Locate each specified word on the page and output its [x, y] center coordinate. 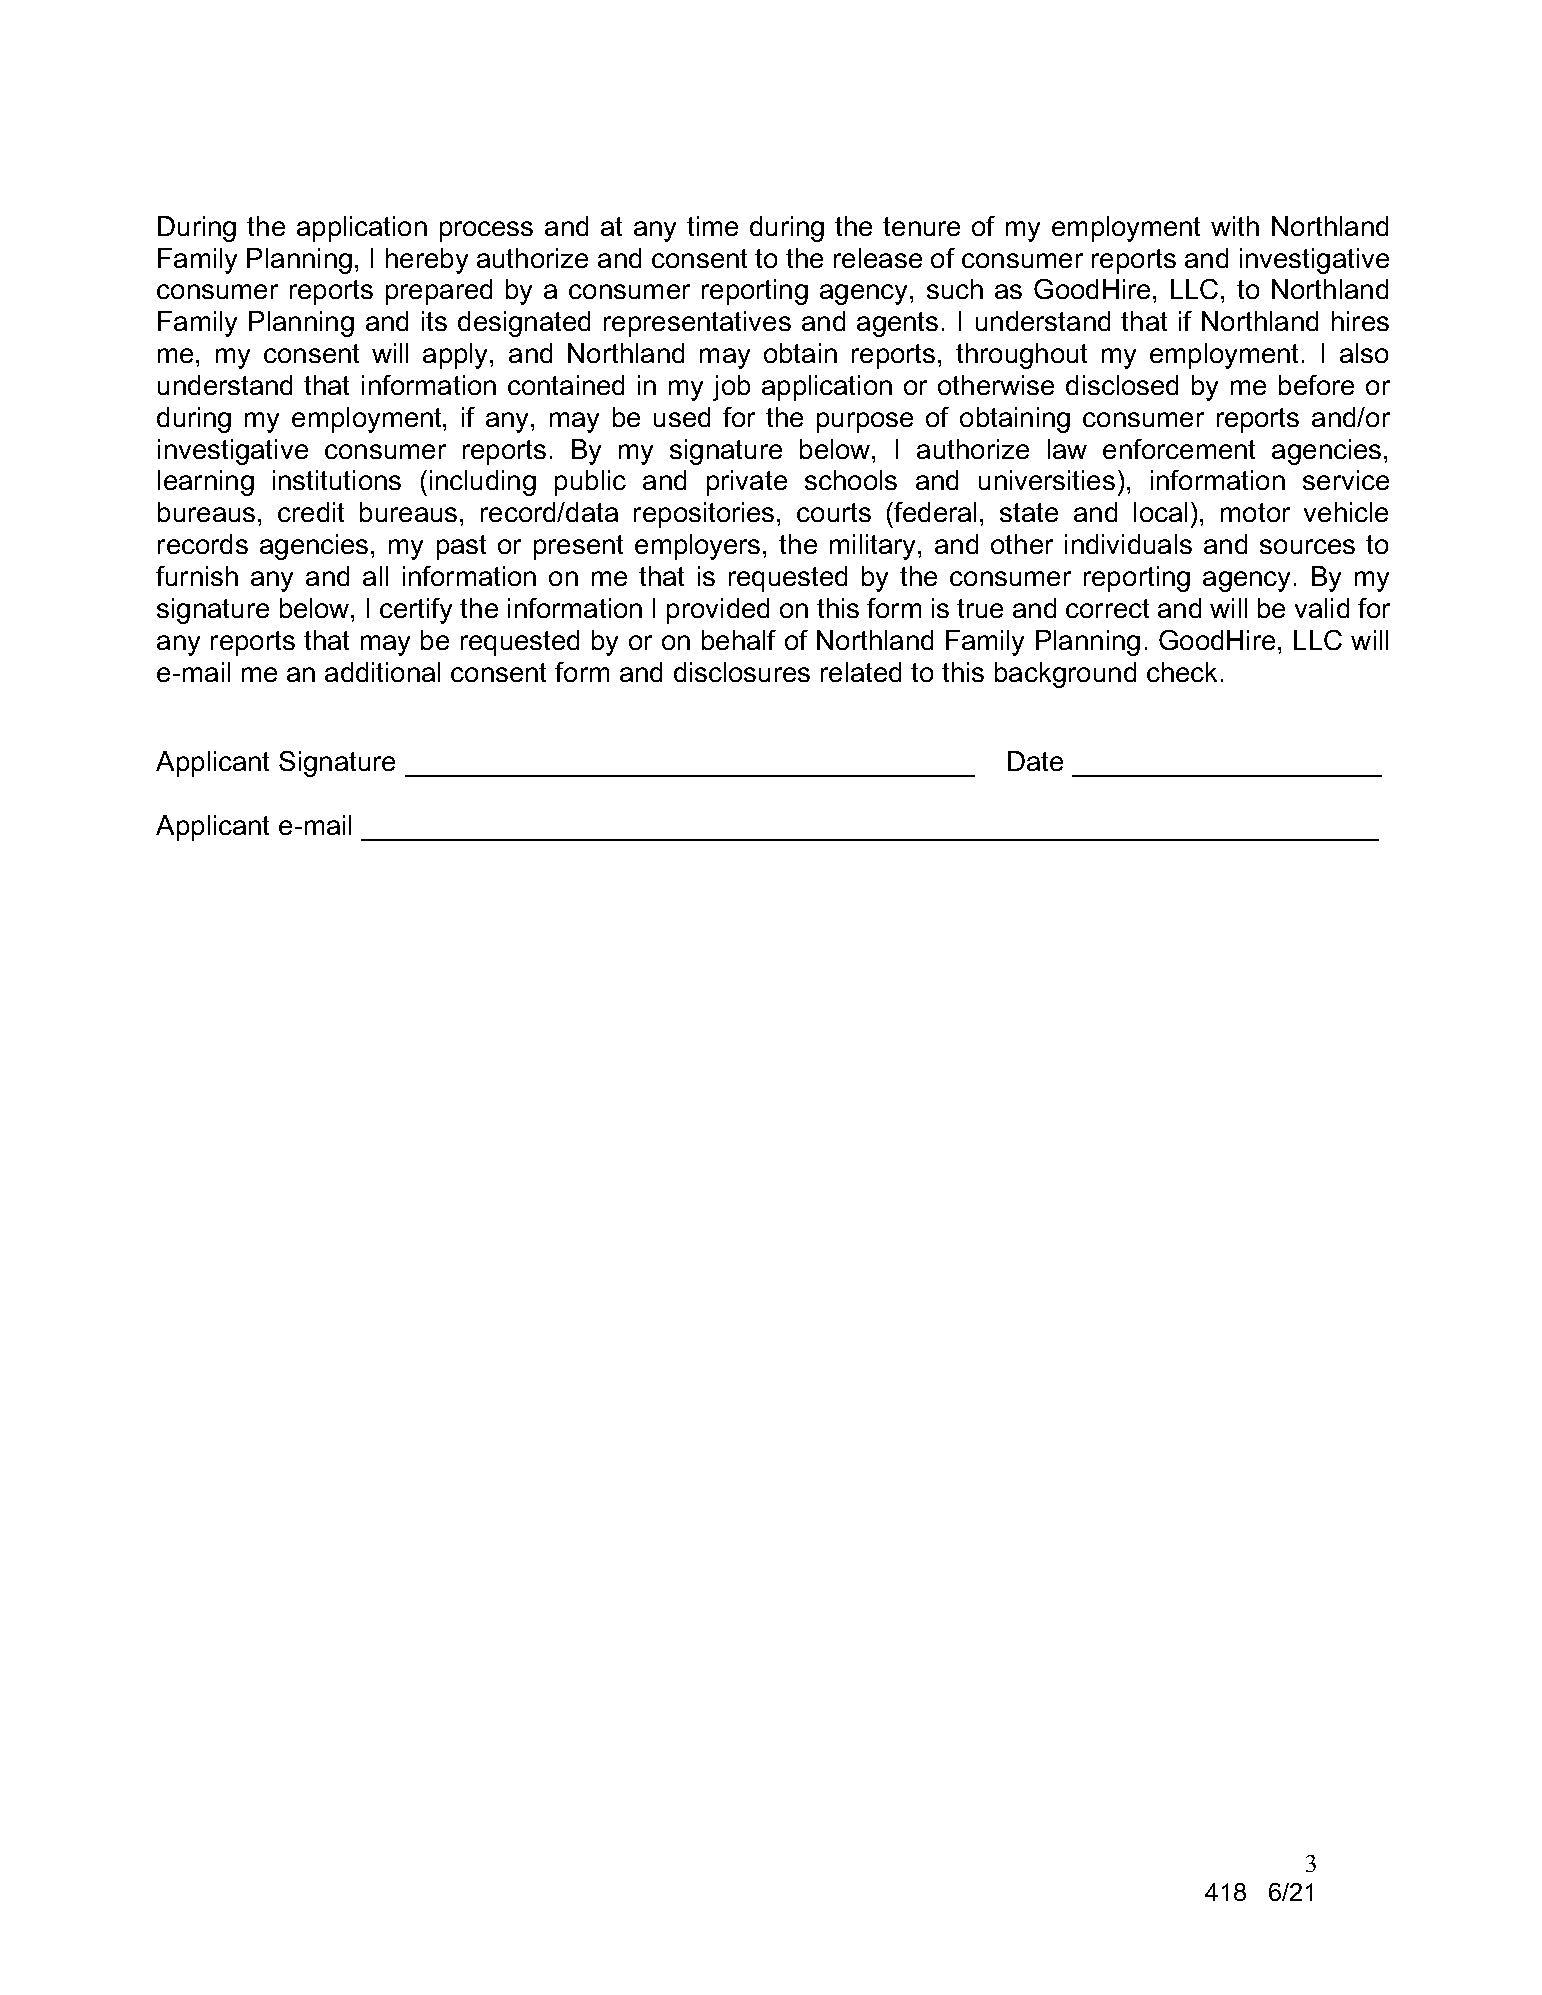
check [1182, 672]
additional [382, 672]
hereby [427, 261]
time [712, 226]
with [1235, 226]
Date [1035, 761]
